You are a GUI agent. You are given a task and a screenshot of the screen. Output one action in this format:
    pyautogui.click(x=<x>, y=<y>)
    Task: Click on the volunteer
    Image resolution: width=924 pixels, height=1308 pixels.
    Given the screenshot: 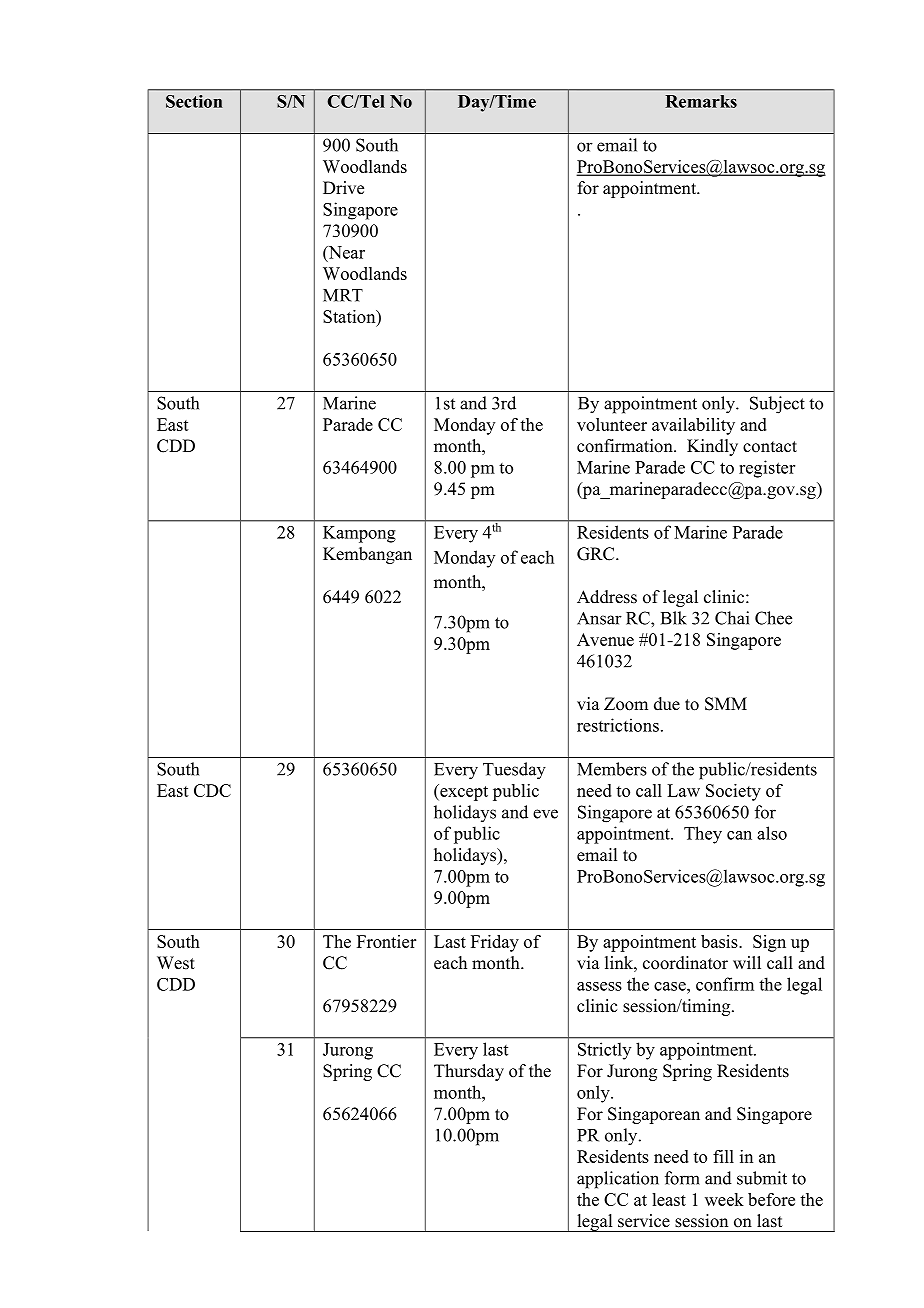 What is the action you would take?
    pyautogui.click(x=612, y=424)
